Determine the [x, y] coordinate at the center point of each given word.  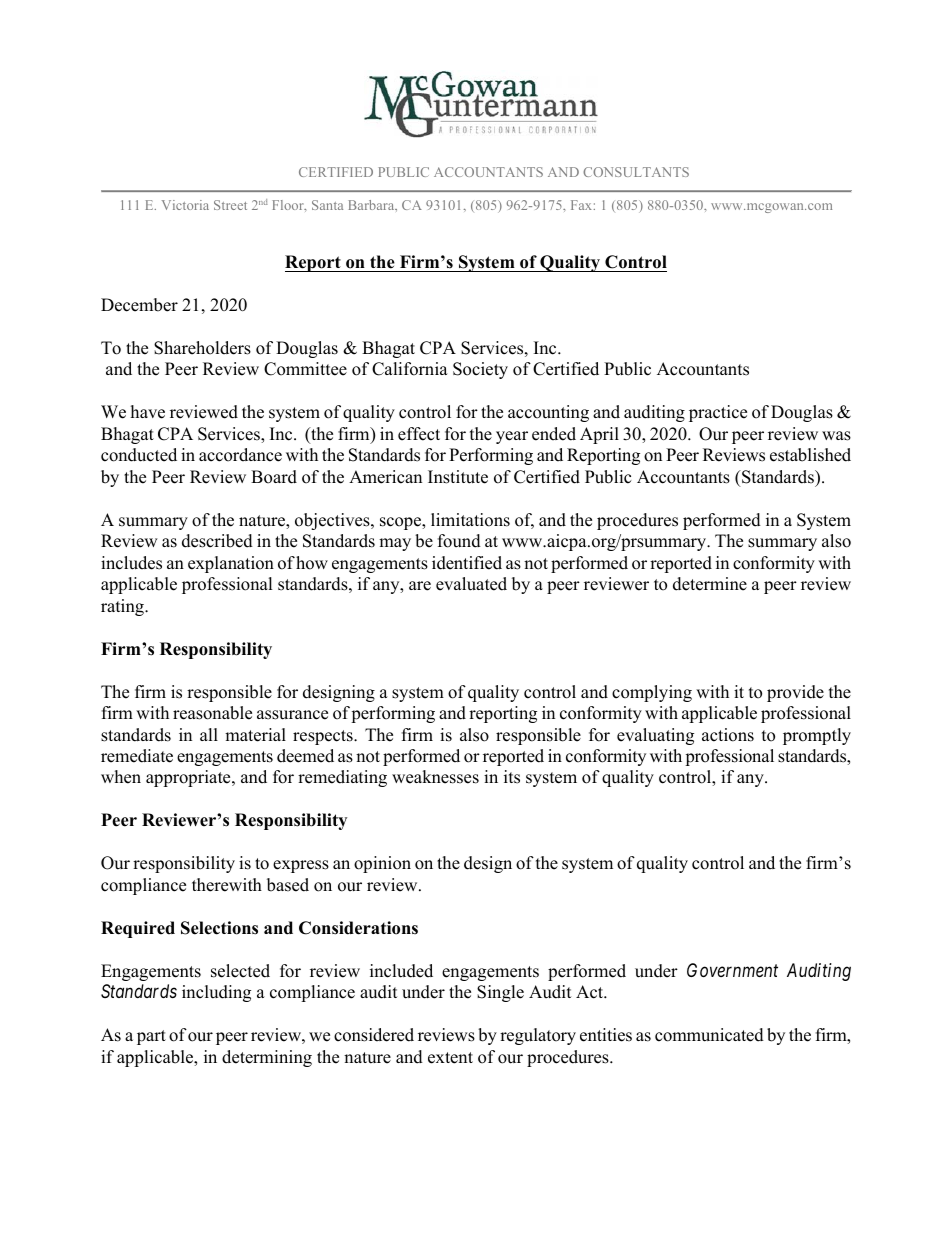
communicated [709, 1035]
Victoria [185, 205]
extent [450, 1058]
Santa [327, 205]
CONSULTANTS [636, 172]
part [151, 1037]
